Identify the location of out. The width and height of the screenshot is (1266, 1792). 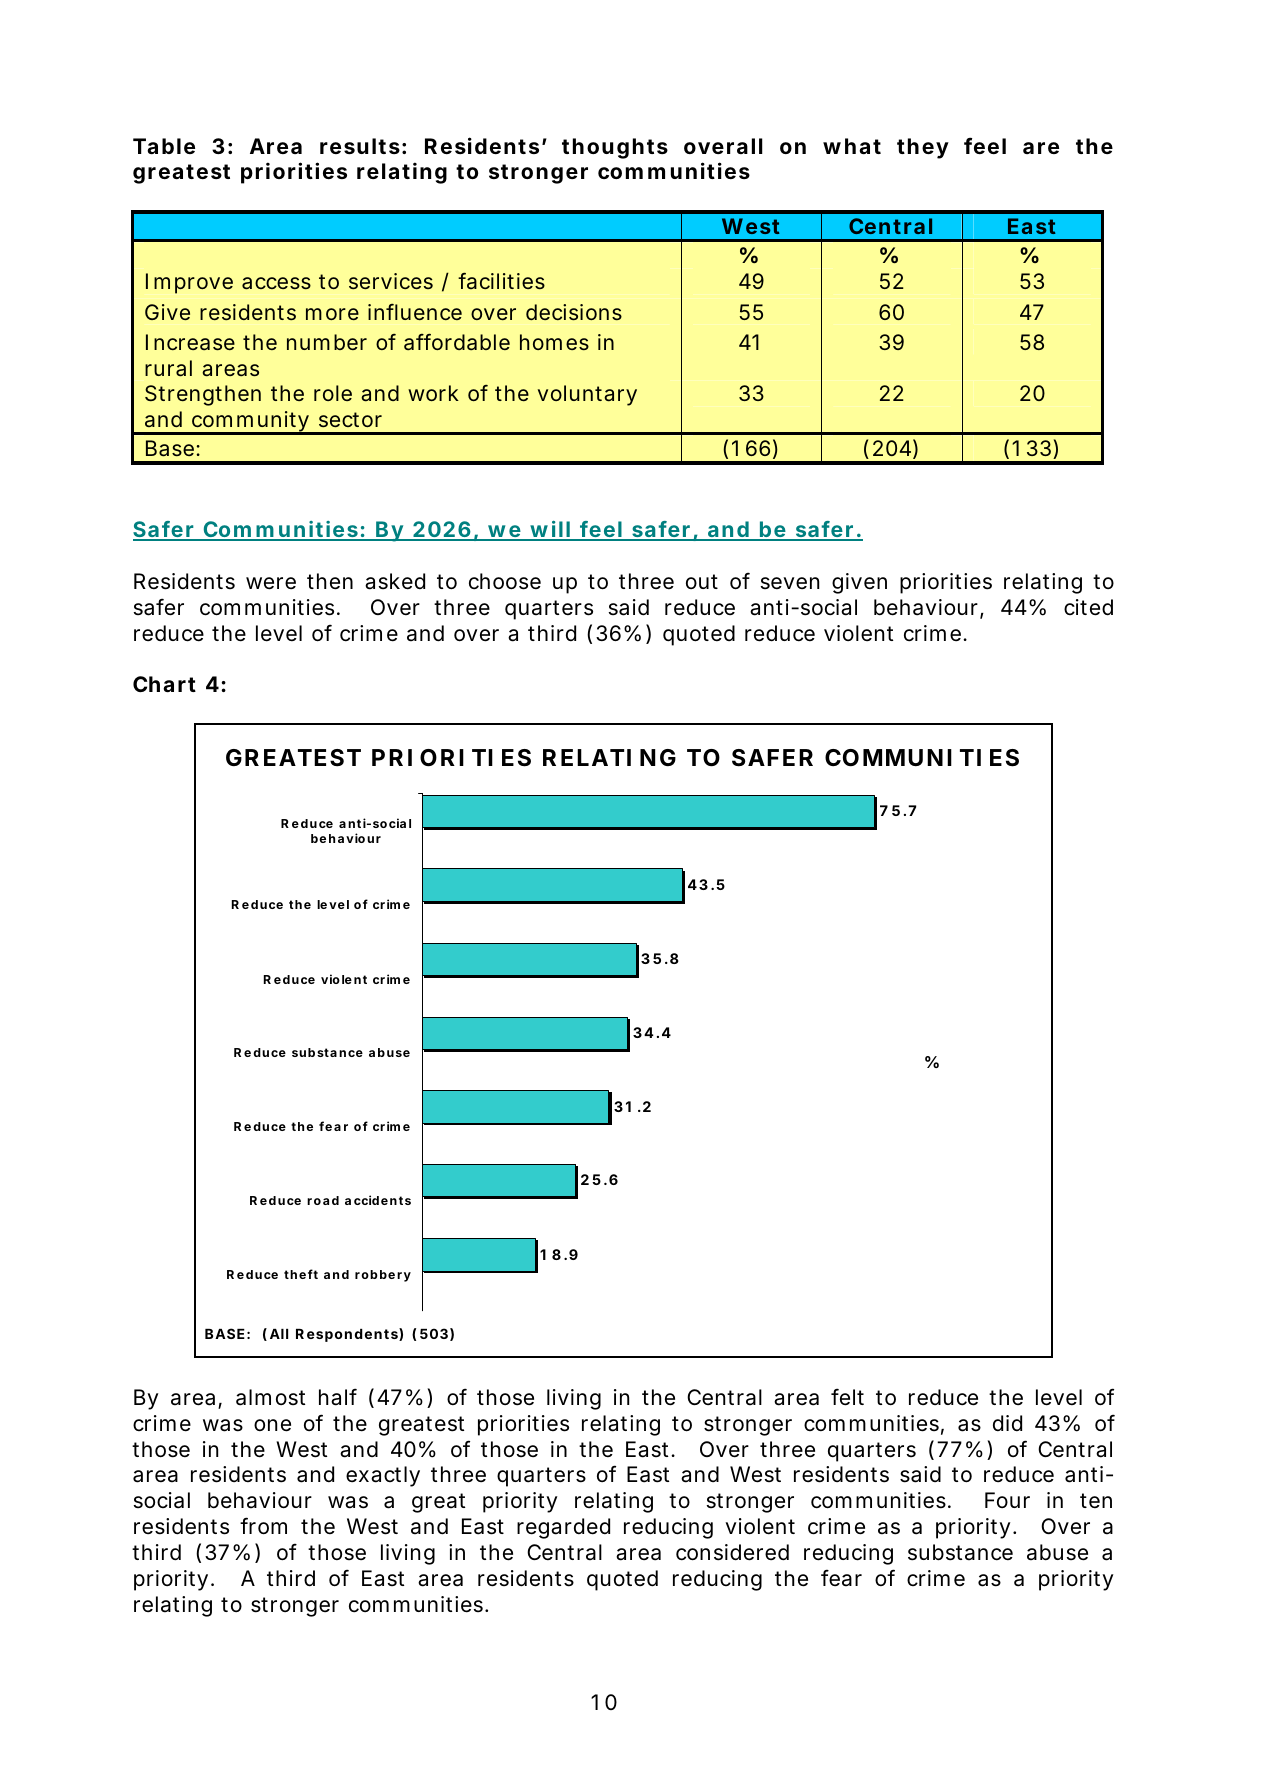
(702, 581).
